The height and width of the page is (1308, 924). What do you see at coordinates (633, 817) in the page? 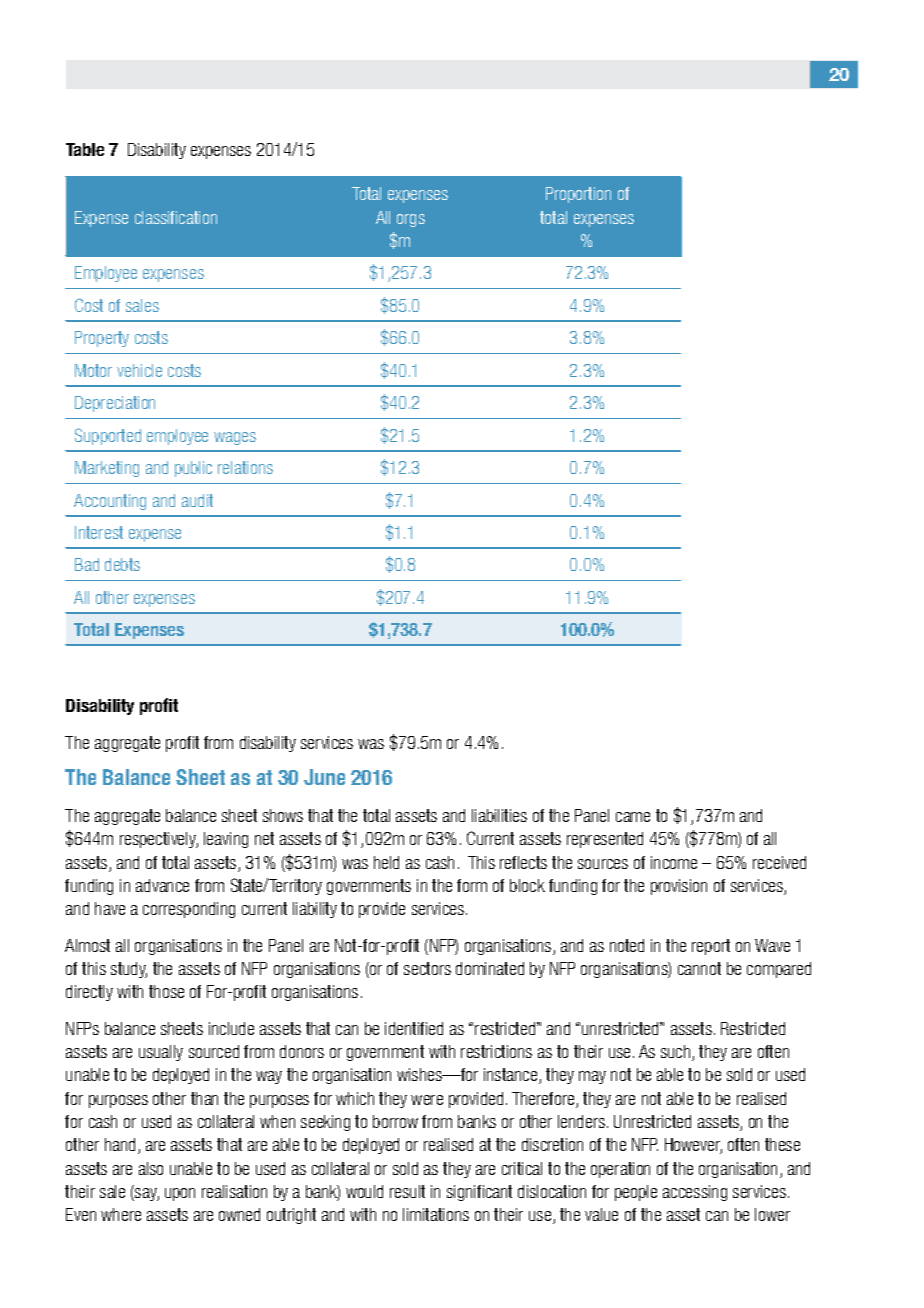
I see `came` at bounding box center [633, 817].
